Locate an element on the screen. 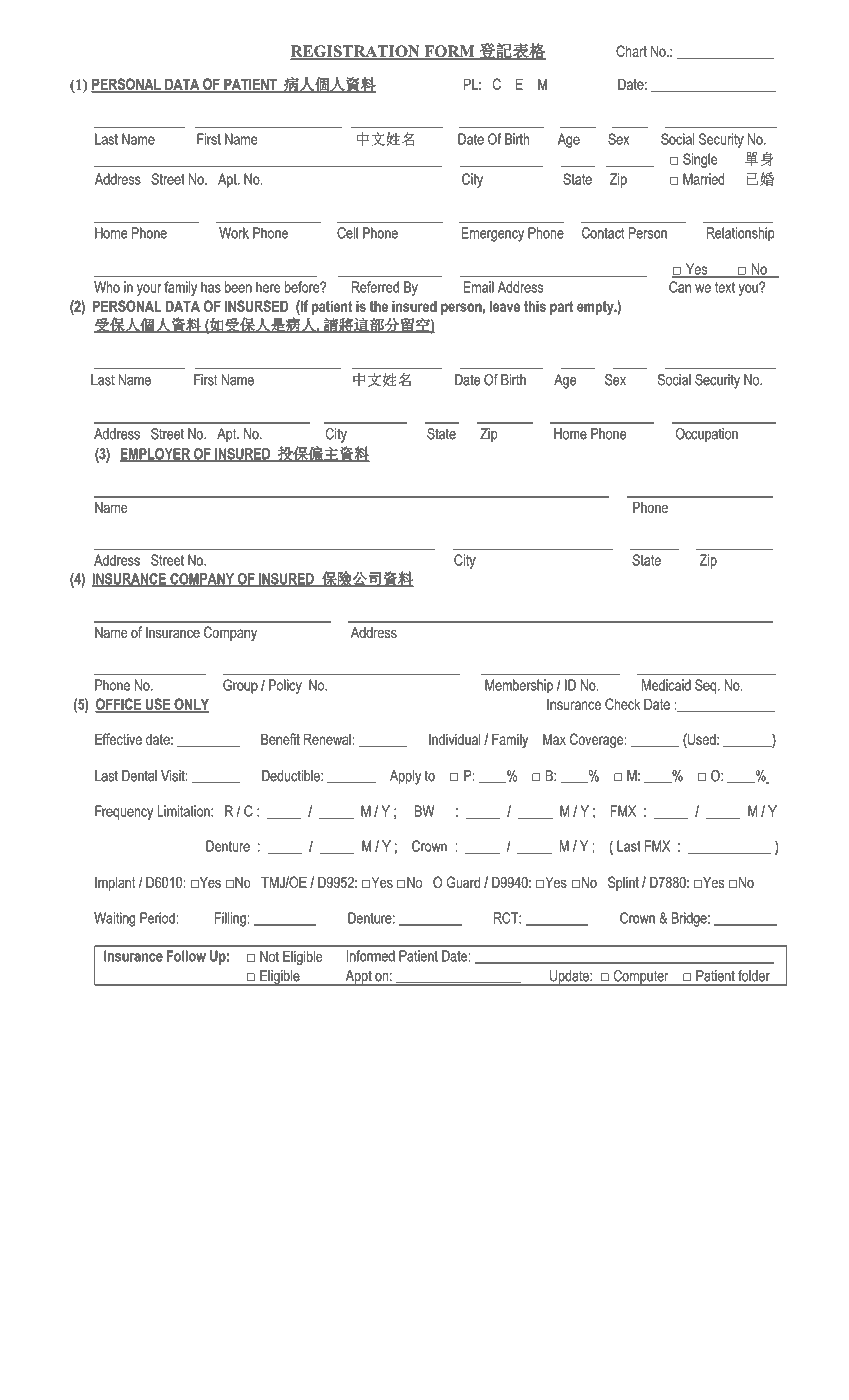  EMPLOYER is located at coordinates (156, 455).
